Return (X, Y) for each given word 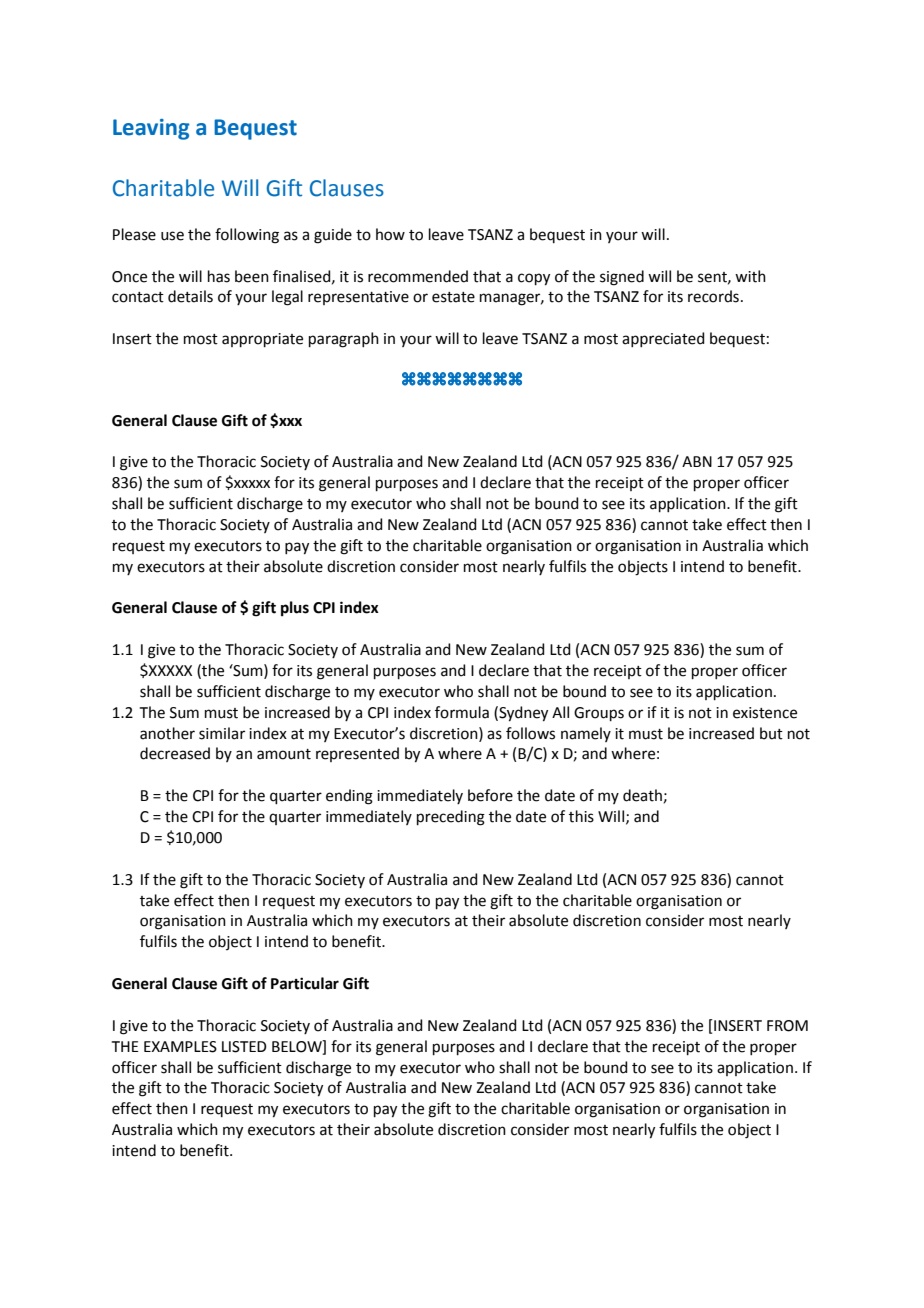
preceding (451, 818)
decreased (175, 753)
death (642, 795)
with (750, 276)
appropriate (262, 340)
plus (295, 609)
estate (453, 297)
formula (462, 712)
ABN (697, 461)
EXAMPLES (180, 1047)
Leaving (151, 129)
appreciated (663, 339)
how (390, 234)
